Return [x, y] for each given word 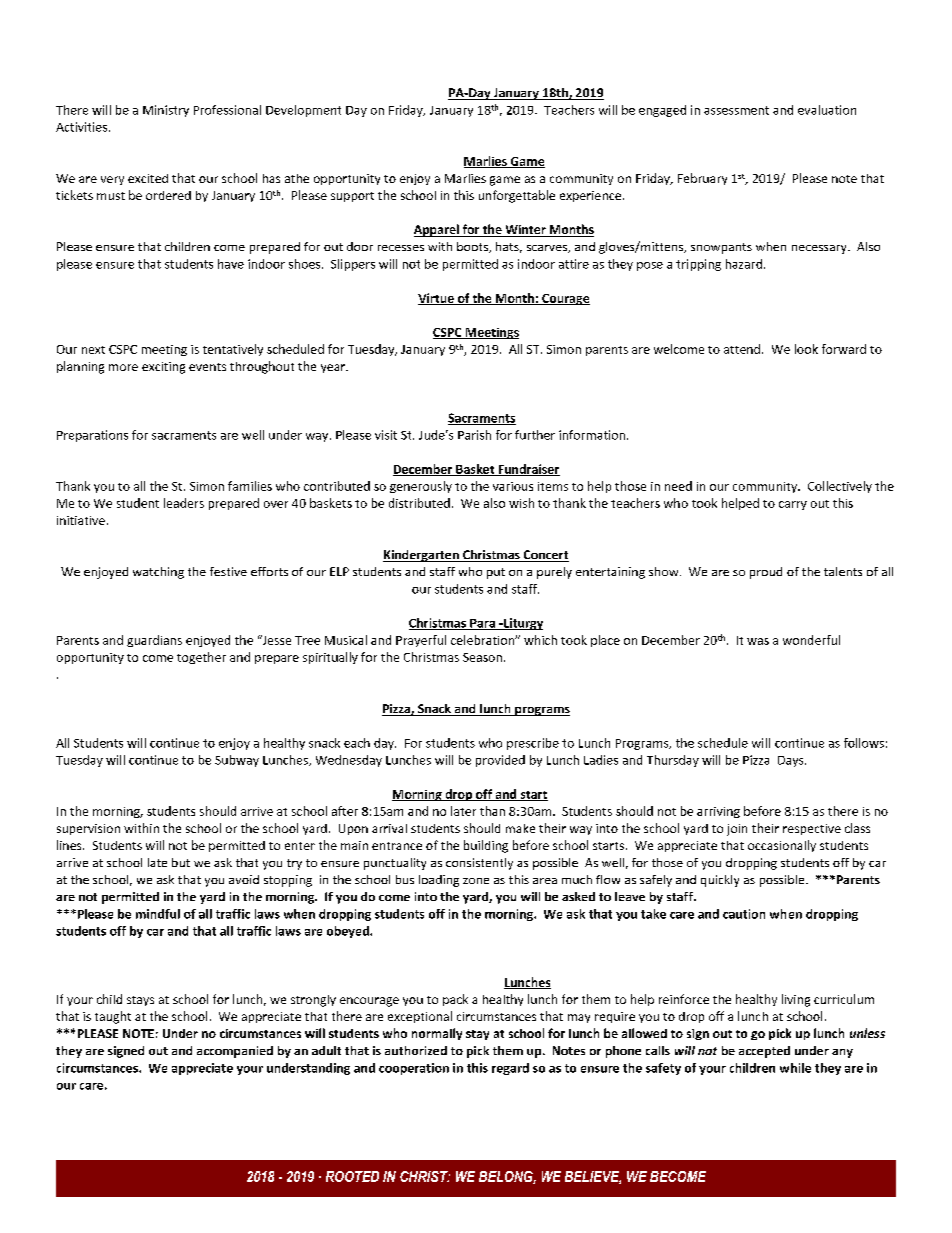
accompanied [235, 1052]
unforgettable [517, 196]
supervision [88, 829]
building [486, 846]
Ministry [166, 111]
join [737, 830]
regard [510, 1069]
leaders [184, 503]
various [513, 486]
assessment [736, 110]
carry [793, 505]
